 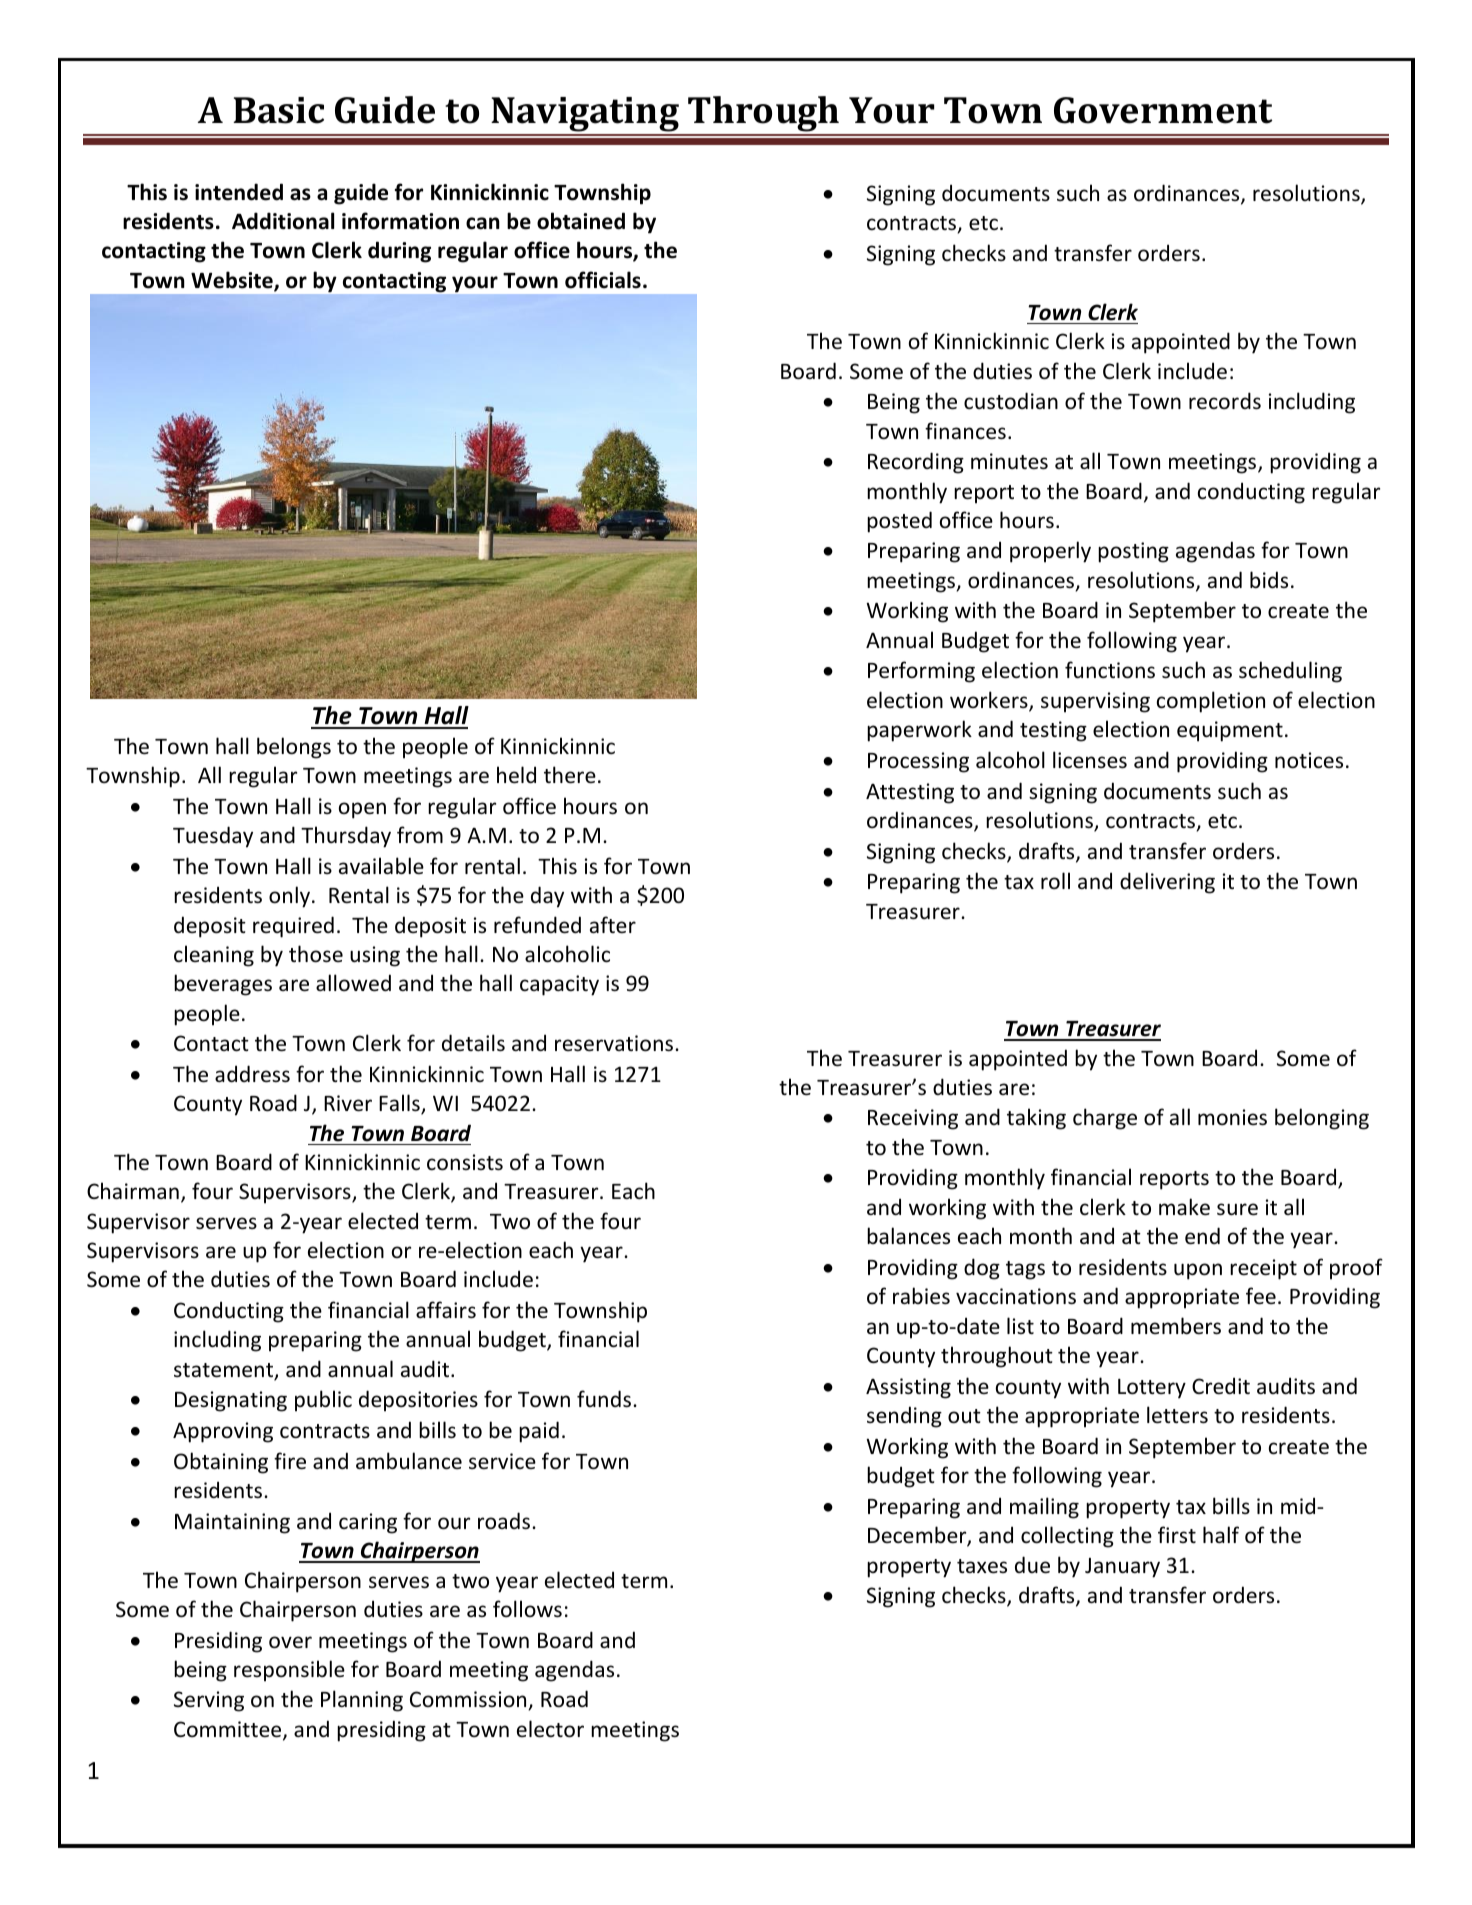 I want to click on obtained, so click(x=581, y=221).
